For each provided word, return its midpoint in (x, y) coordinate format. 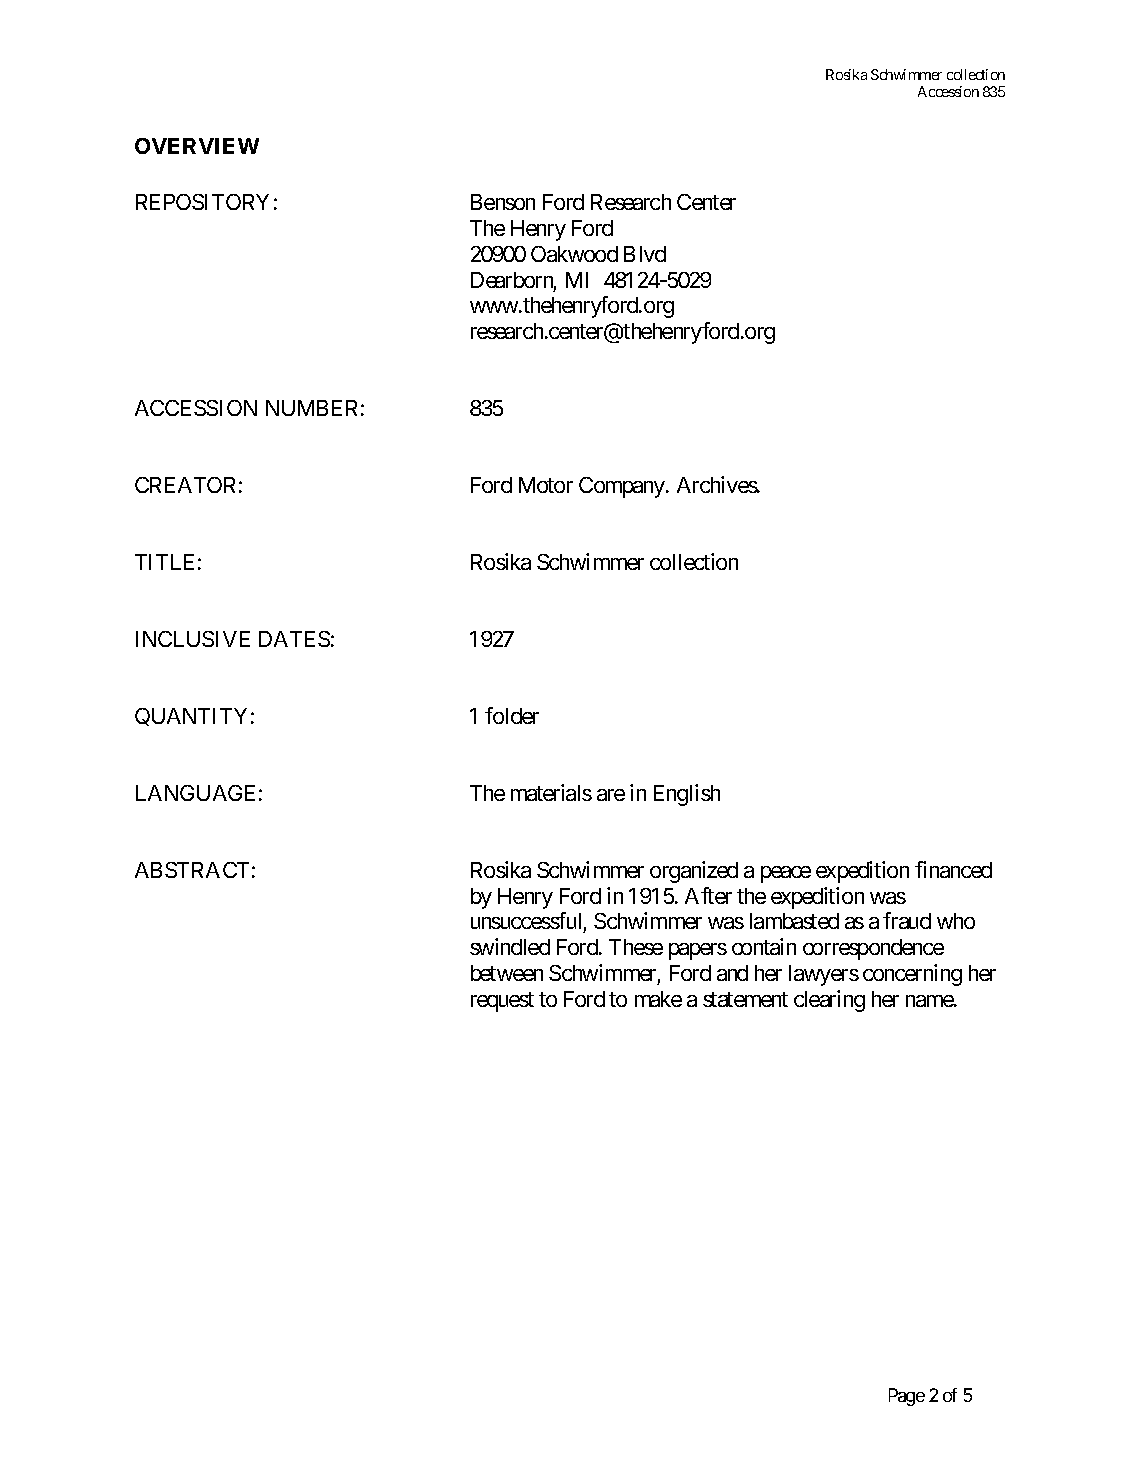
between (507, 973)
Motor (546, 485)
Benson (503, 202)
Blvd (645, 254)
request (502, 1002)
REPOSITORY (202, 202)
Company (623, 487)
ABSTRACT (192, 870)
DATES (294, 639)
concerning (912, 975)
